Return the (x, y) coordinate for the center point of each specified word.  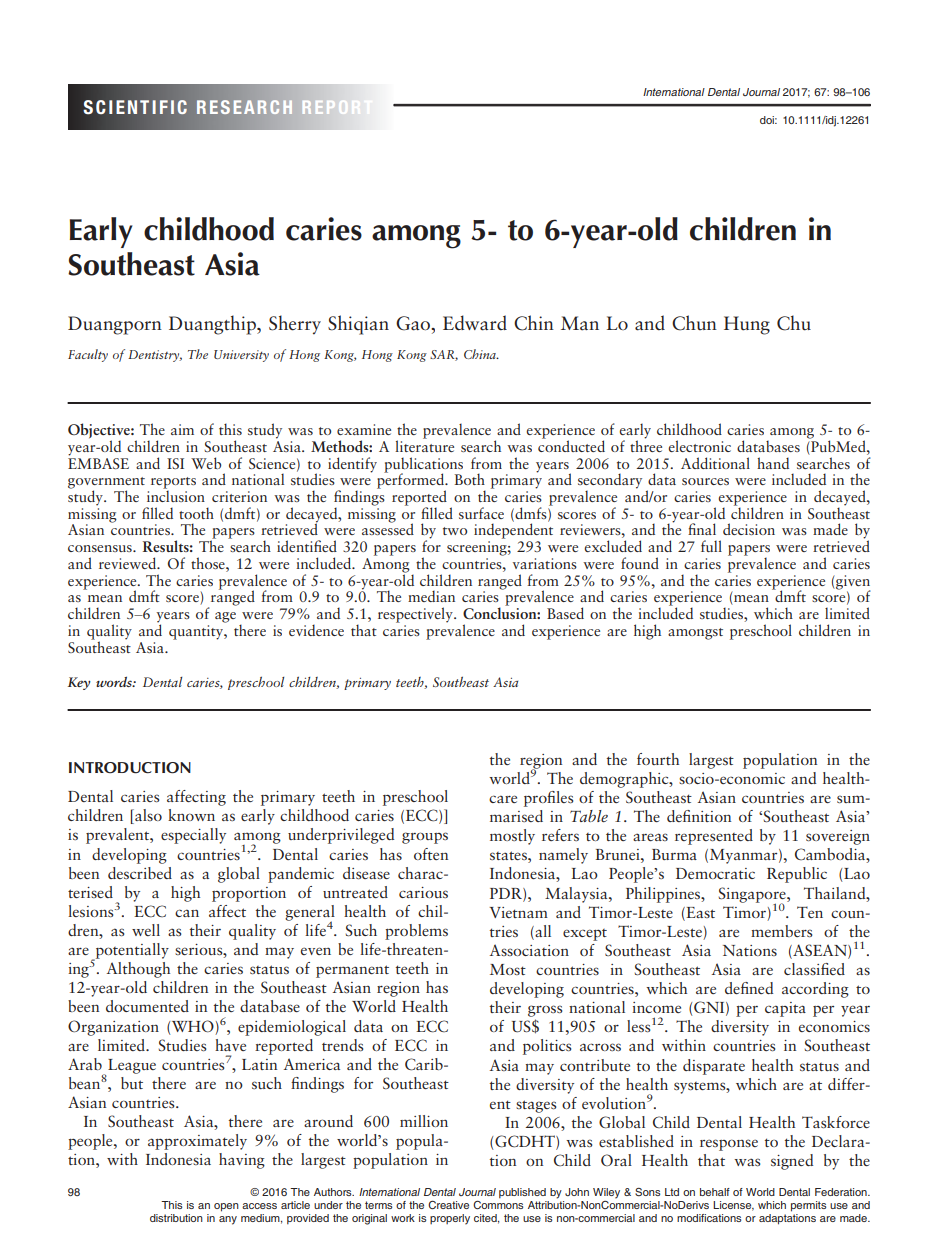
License (733, 1206)
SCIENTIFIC (135, 107)
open (226, 1207)
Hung (747, 325)
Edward (475, 323)
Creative (448, 1205)
